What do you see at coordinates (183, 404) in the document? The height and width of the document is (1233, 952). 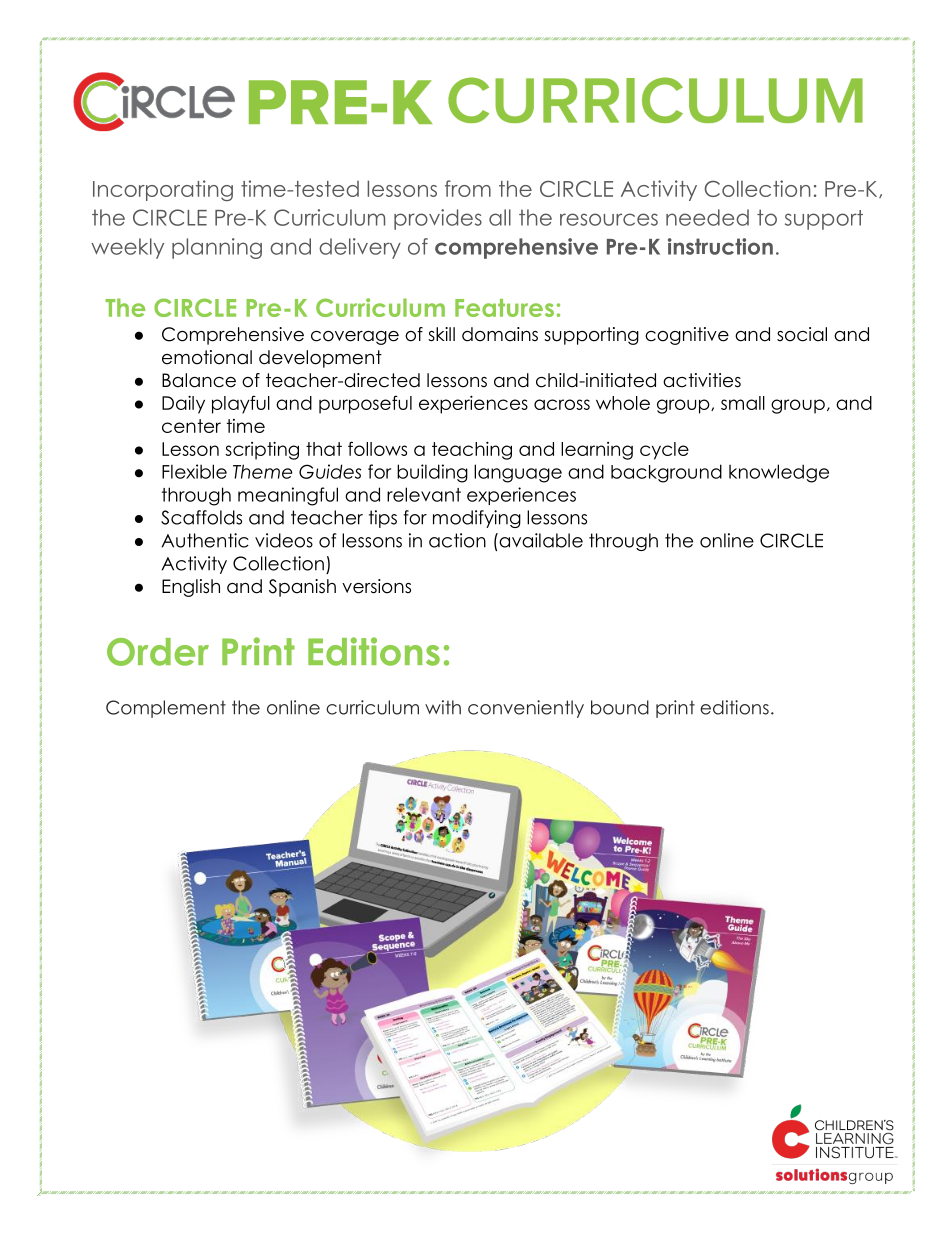 I see `Daily` at bounding box center [183, 404].
